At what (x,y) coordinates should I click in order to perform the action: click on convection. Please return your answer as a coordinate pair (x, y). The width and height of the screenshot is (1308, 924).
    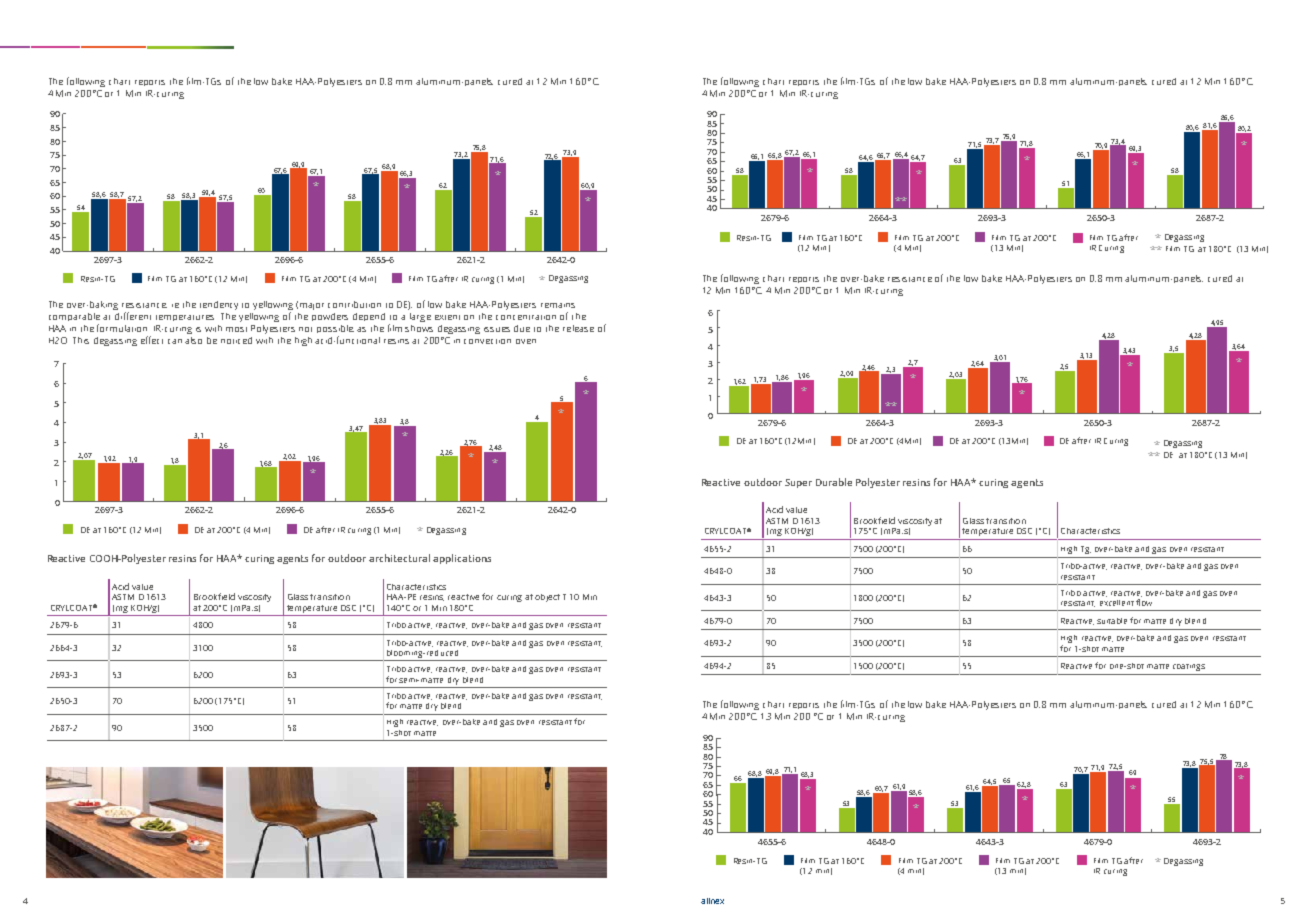
    Looking at the image, I should click on (487, 341).
